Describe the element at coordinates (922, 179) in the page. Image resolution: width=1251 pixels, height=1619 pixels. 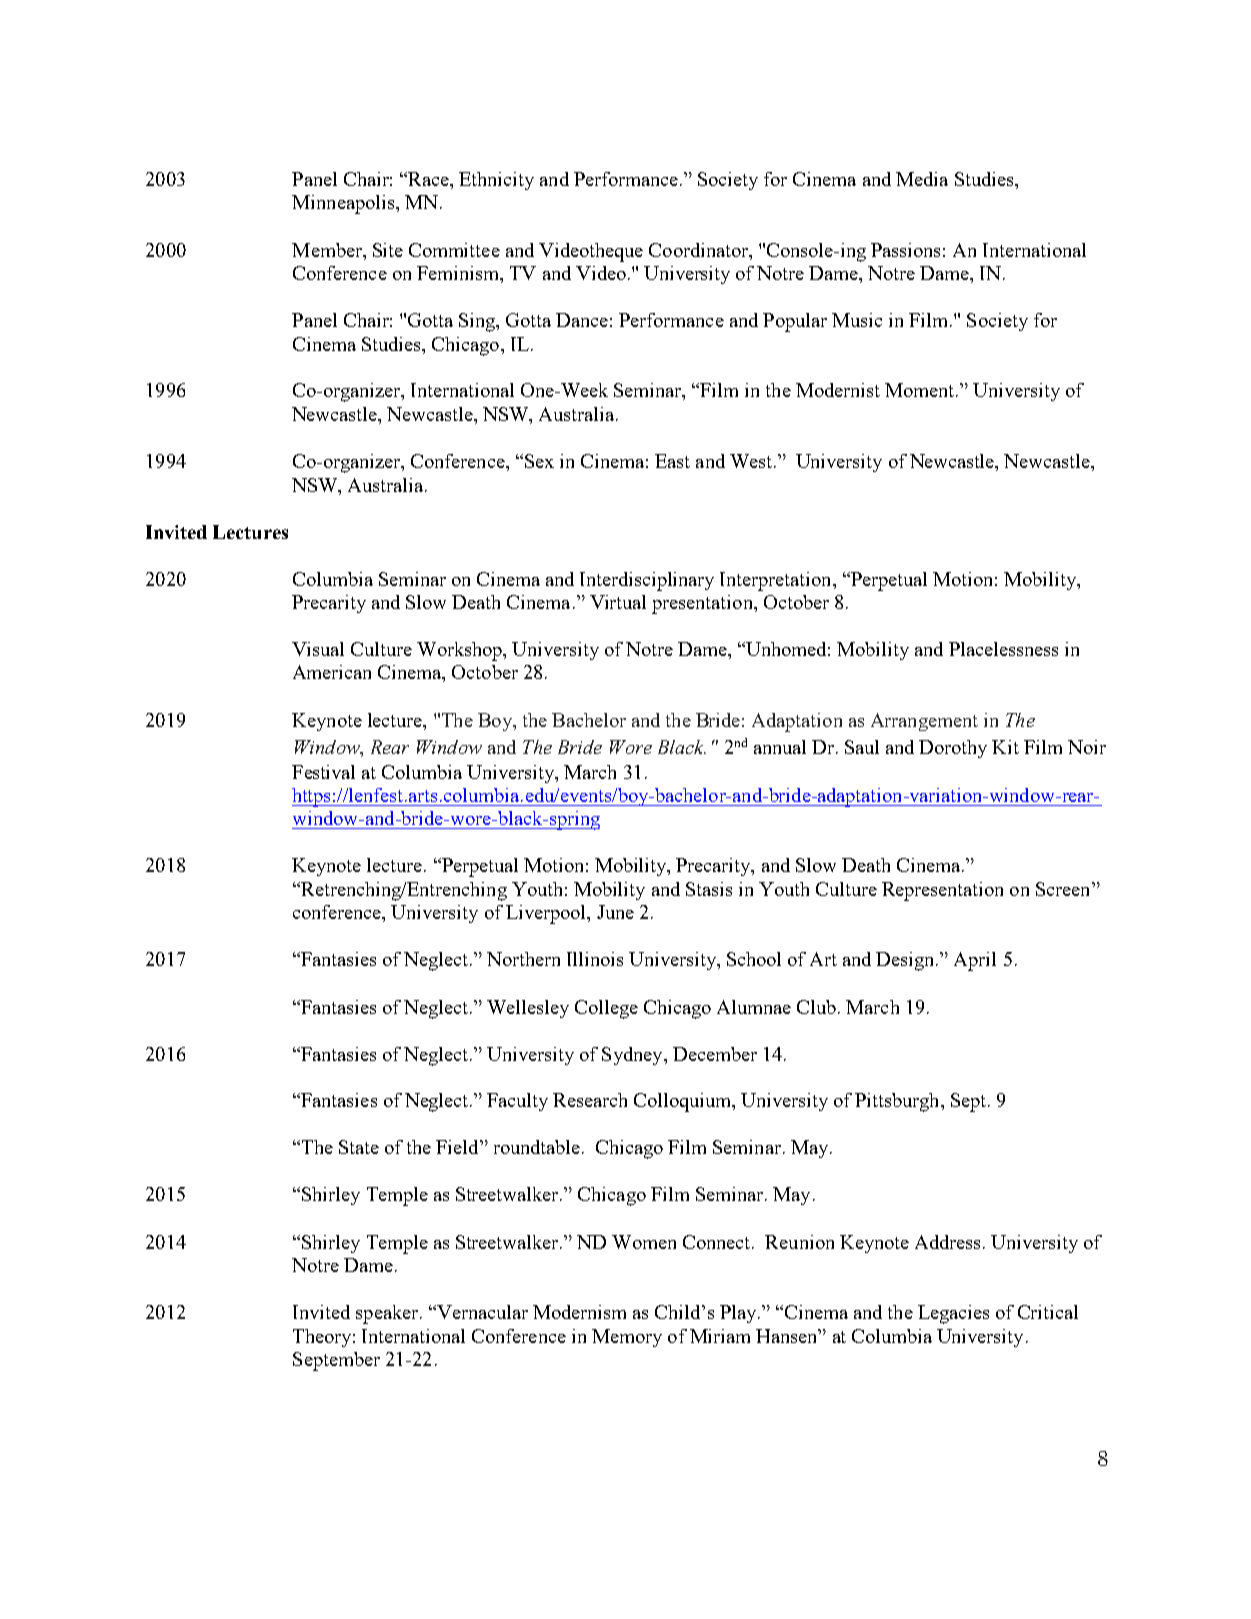
I see `Media` at that location.
